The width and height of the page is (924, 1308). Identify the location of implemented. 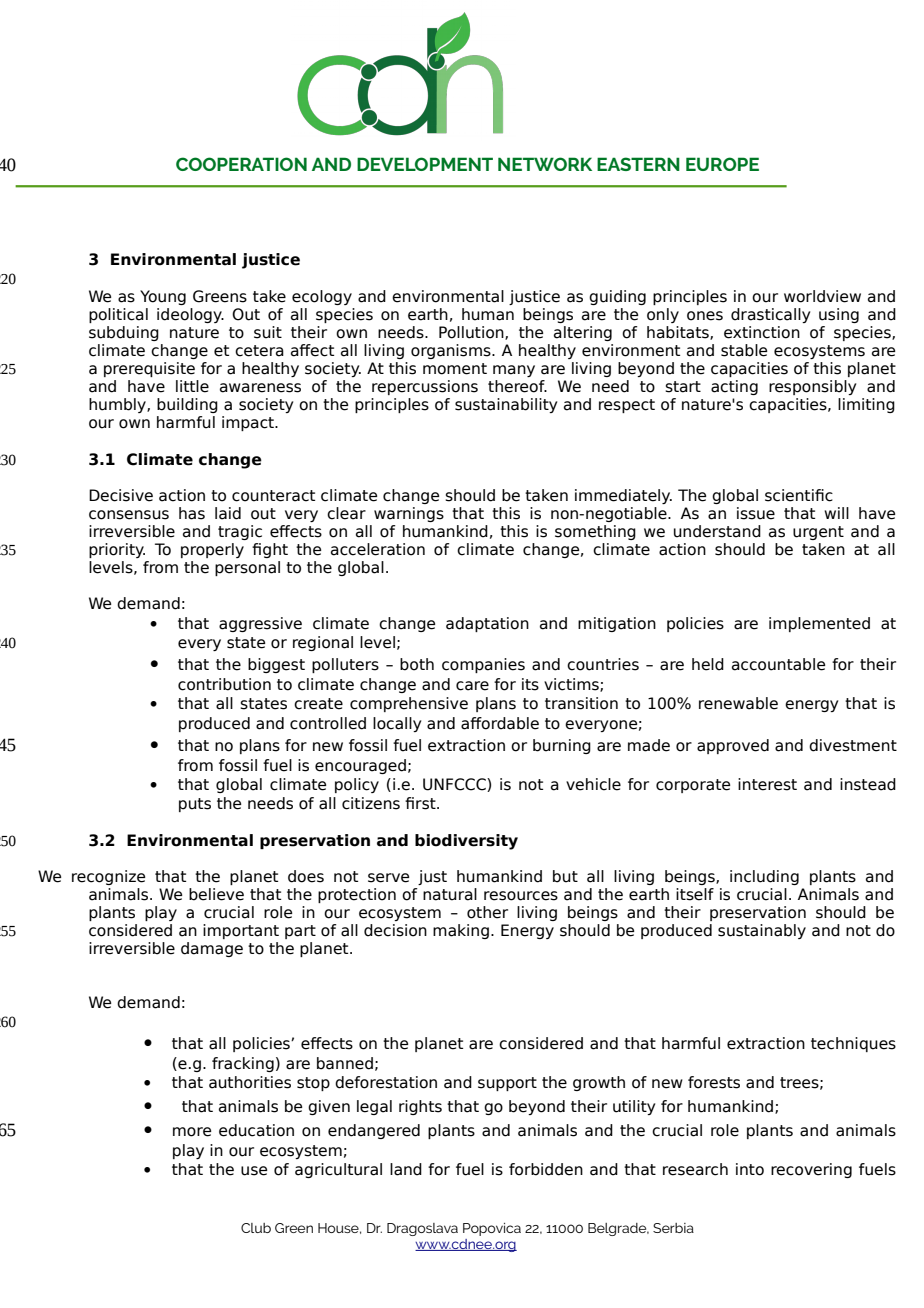
(819, 624).
